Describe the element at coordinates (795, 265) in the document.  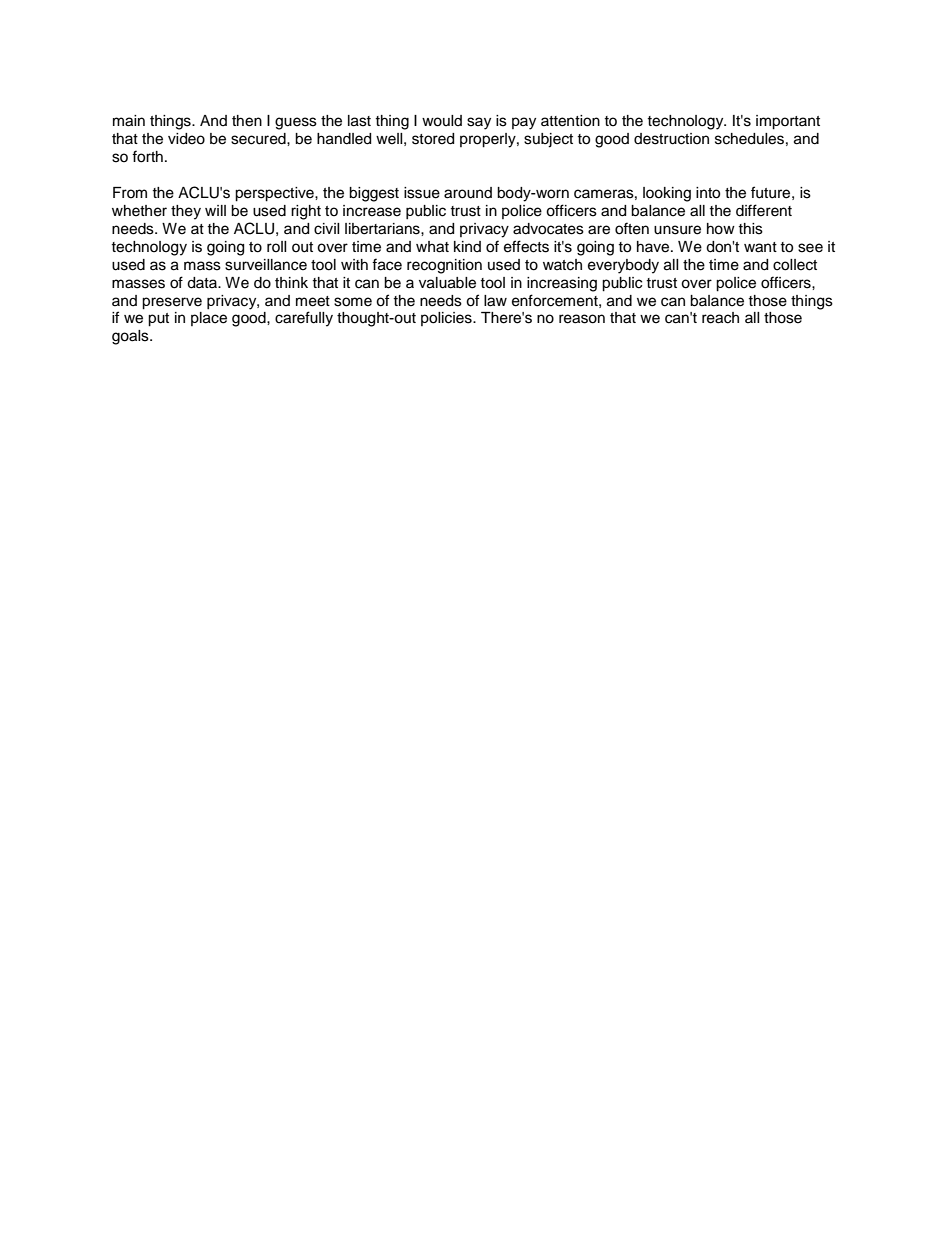
I see `collect` at that location.
